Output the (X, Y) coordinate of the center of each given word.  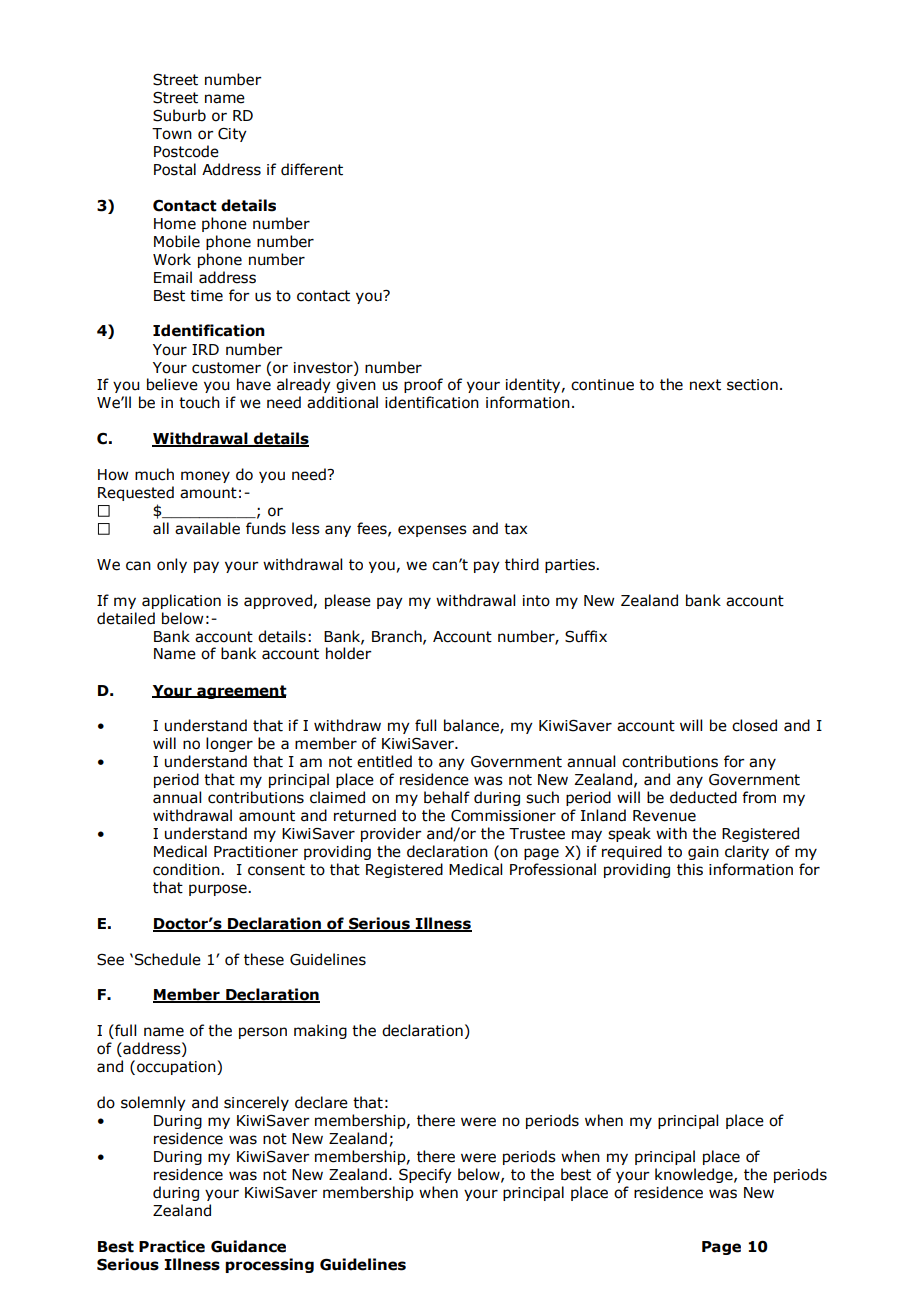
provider (391, 834)
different (312, 169)
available (207, 528)
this (690, 869)
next (705, 385)
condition (187, 869)
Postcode (186, 151)
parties (571, 566)
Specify (425, 1175)
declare (321, 1102)
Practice (172, 1246)
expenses (432, 531)
